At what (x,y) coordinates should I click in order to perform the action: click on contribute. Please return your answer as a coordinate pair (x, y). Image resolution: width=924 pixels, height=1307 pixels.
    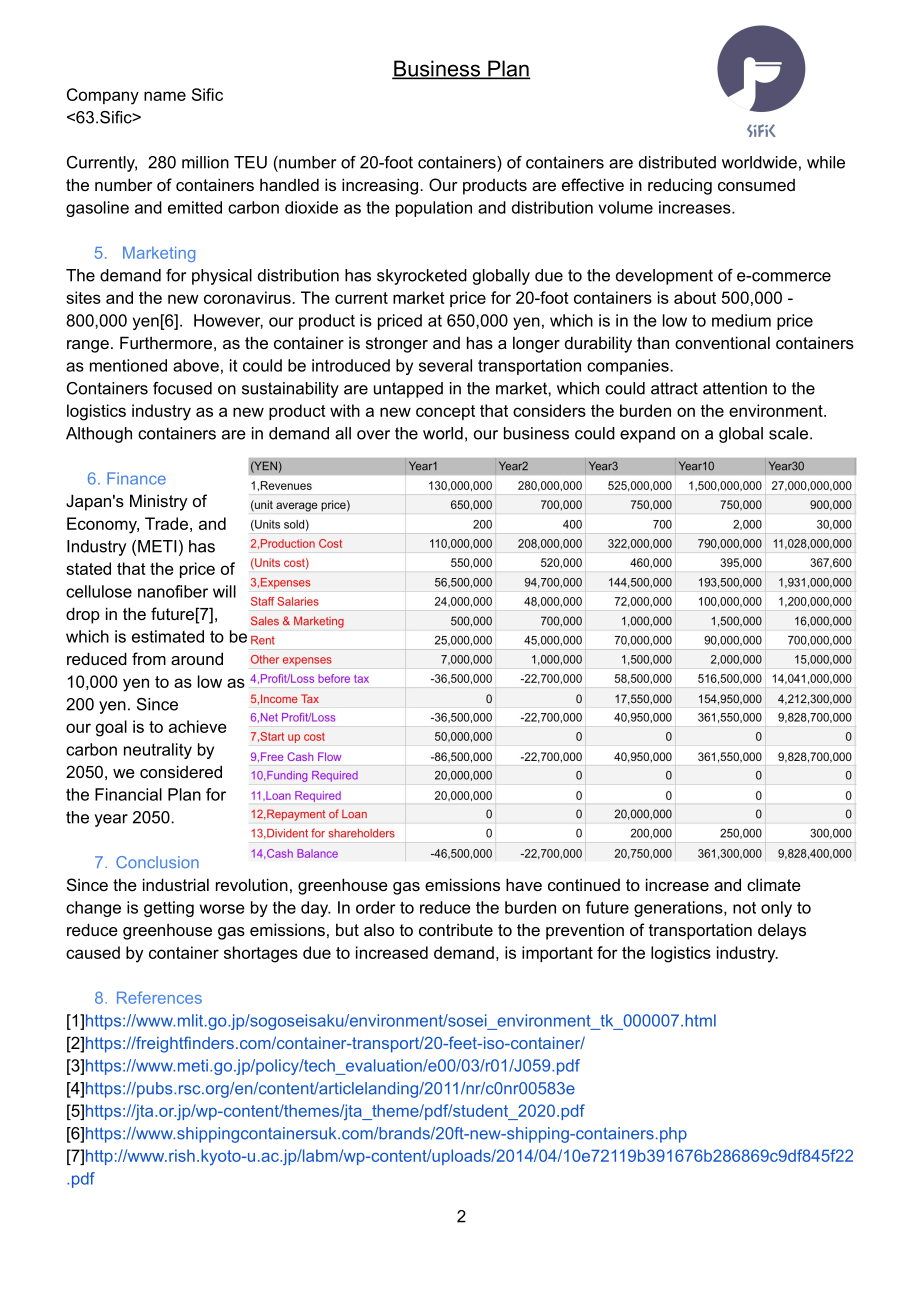
    Looking at the image, I should click on (456, 929).
